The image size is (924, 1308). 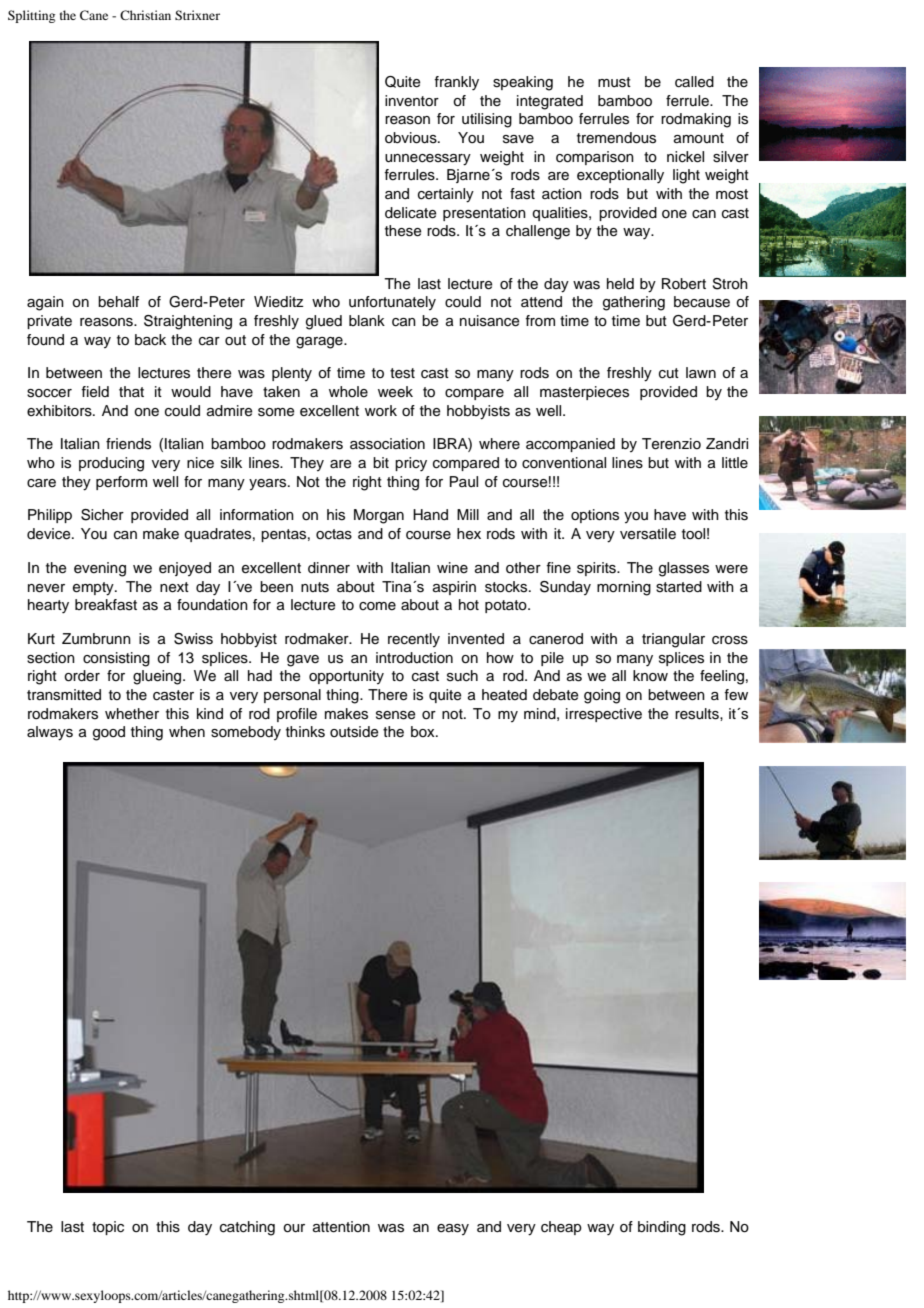 What do you see at coordinates (669, 373) in the document?
I see `cut` at bounding box center [669, 373].
